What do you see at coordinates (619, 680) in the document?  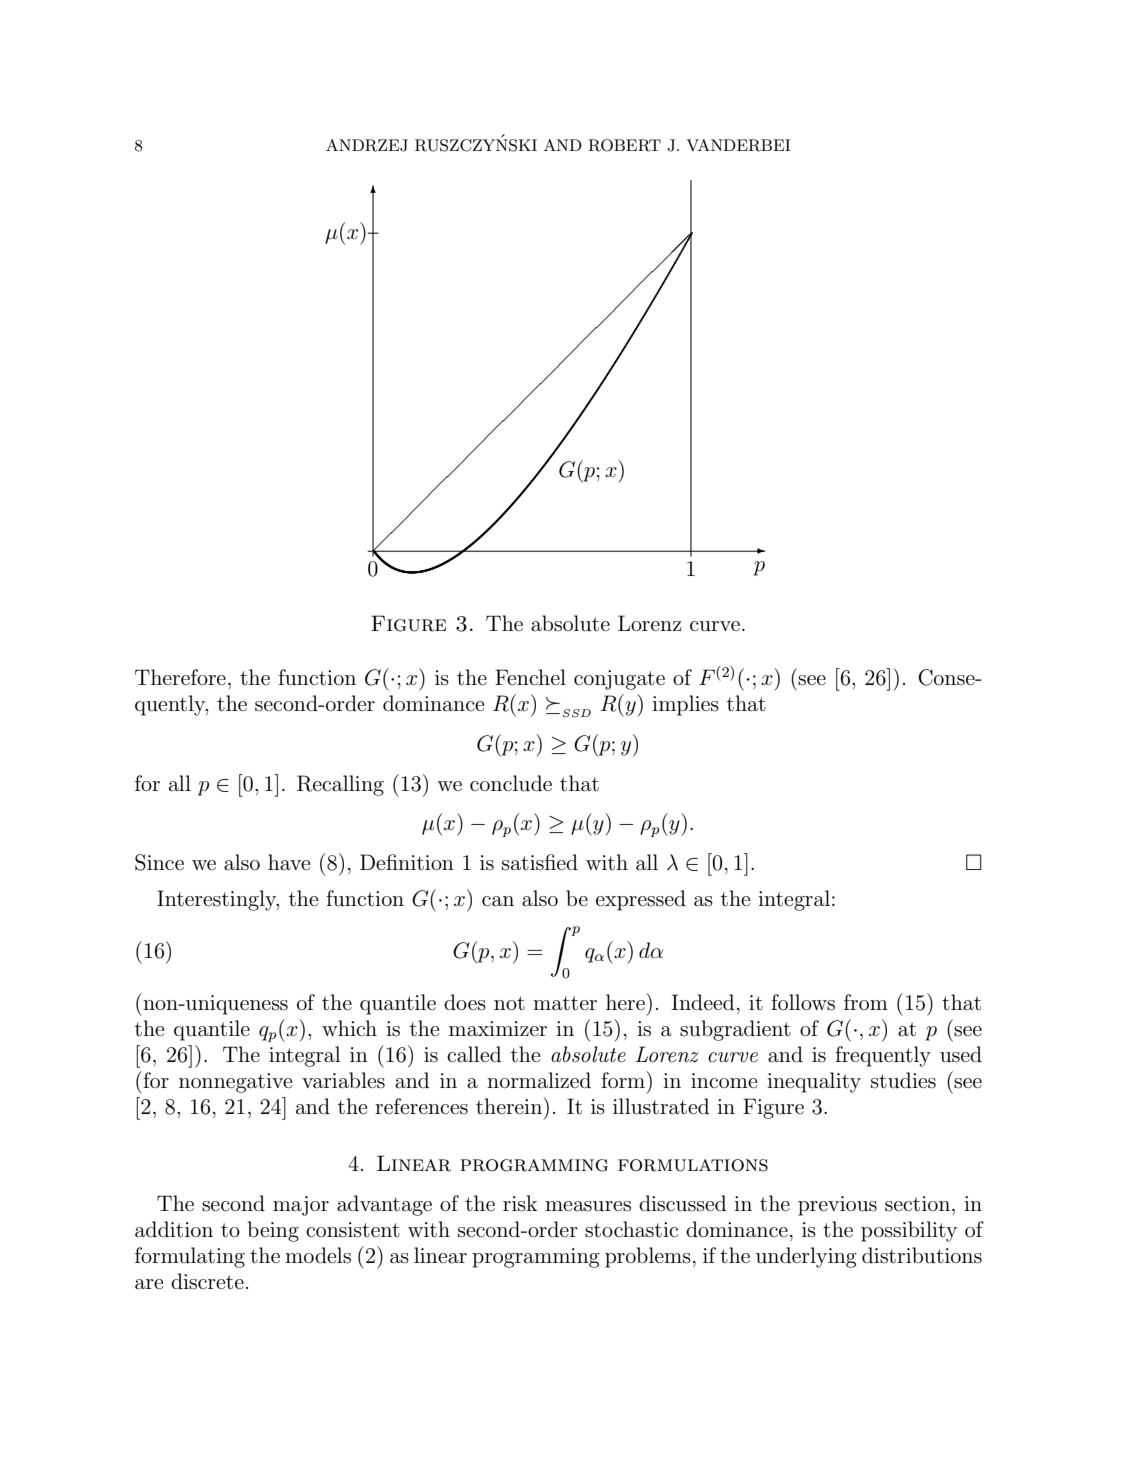 I see `conjugate` at bounding box center [619, 680].
